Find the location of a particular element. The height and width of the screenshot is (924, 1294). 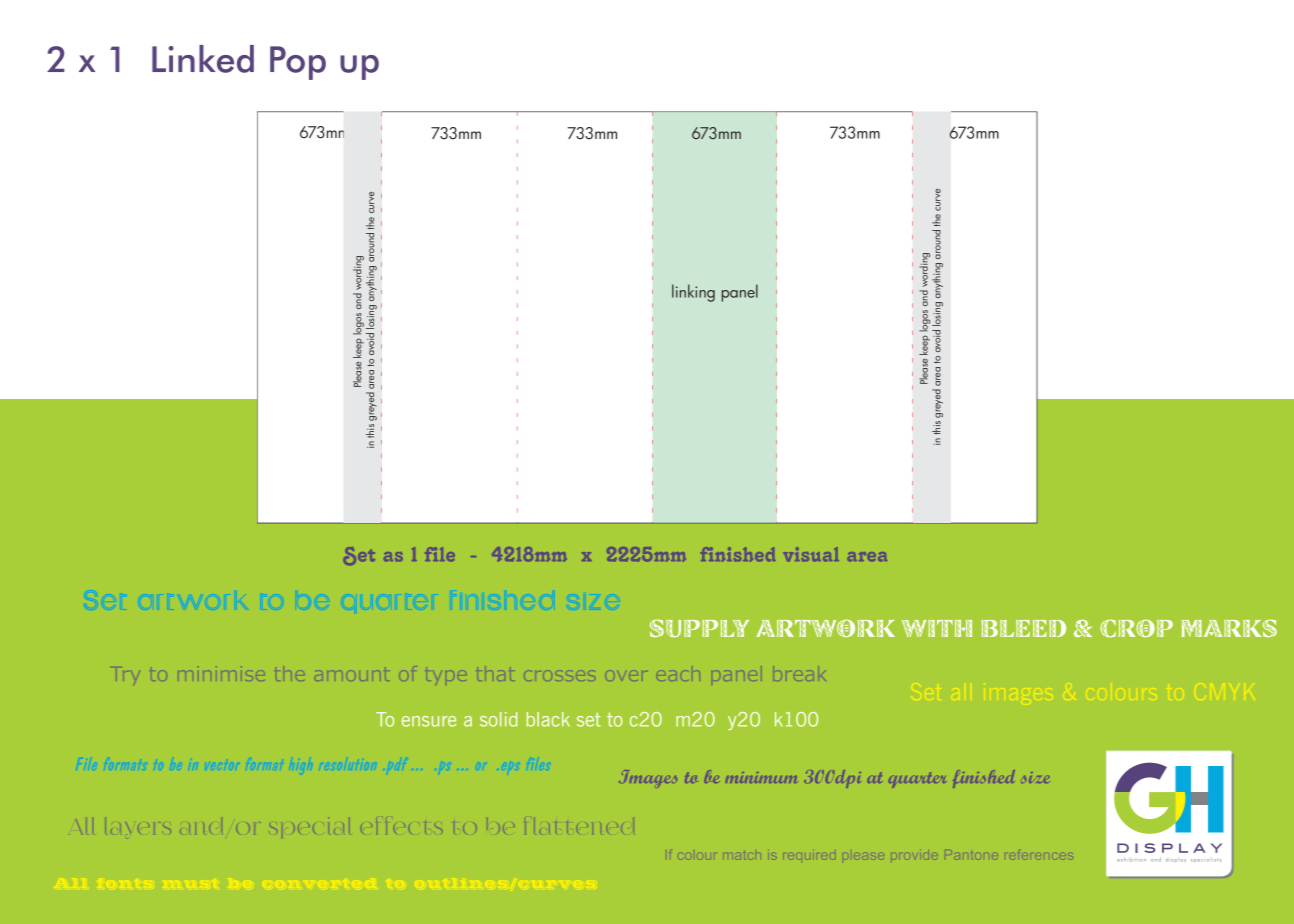

exhibition is located at coordinates (1131, 860).
